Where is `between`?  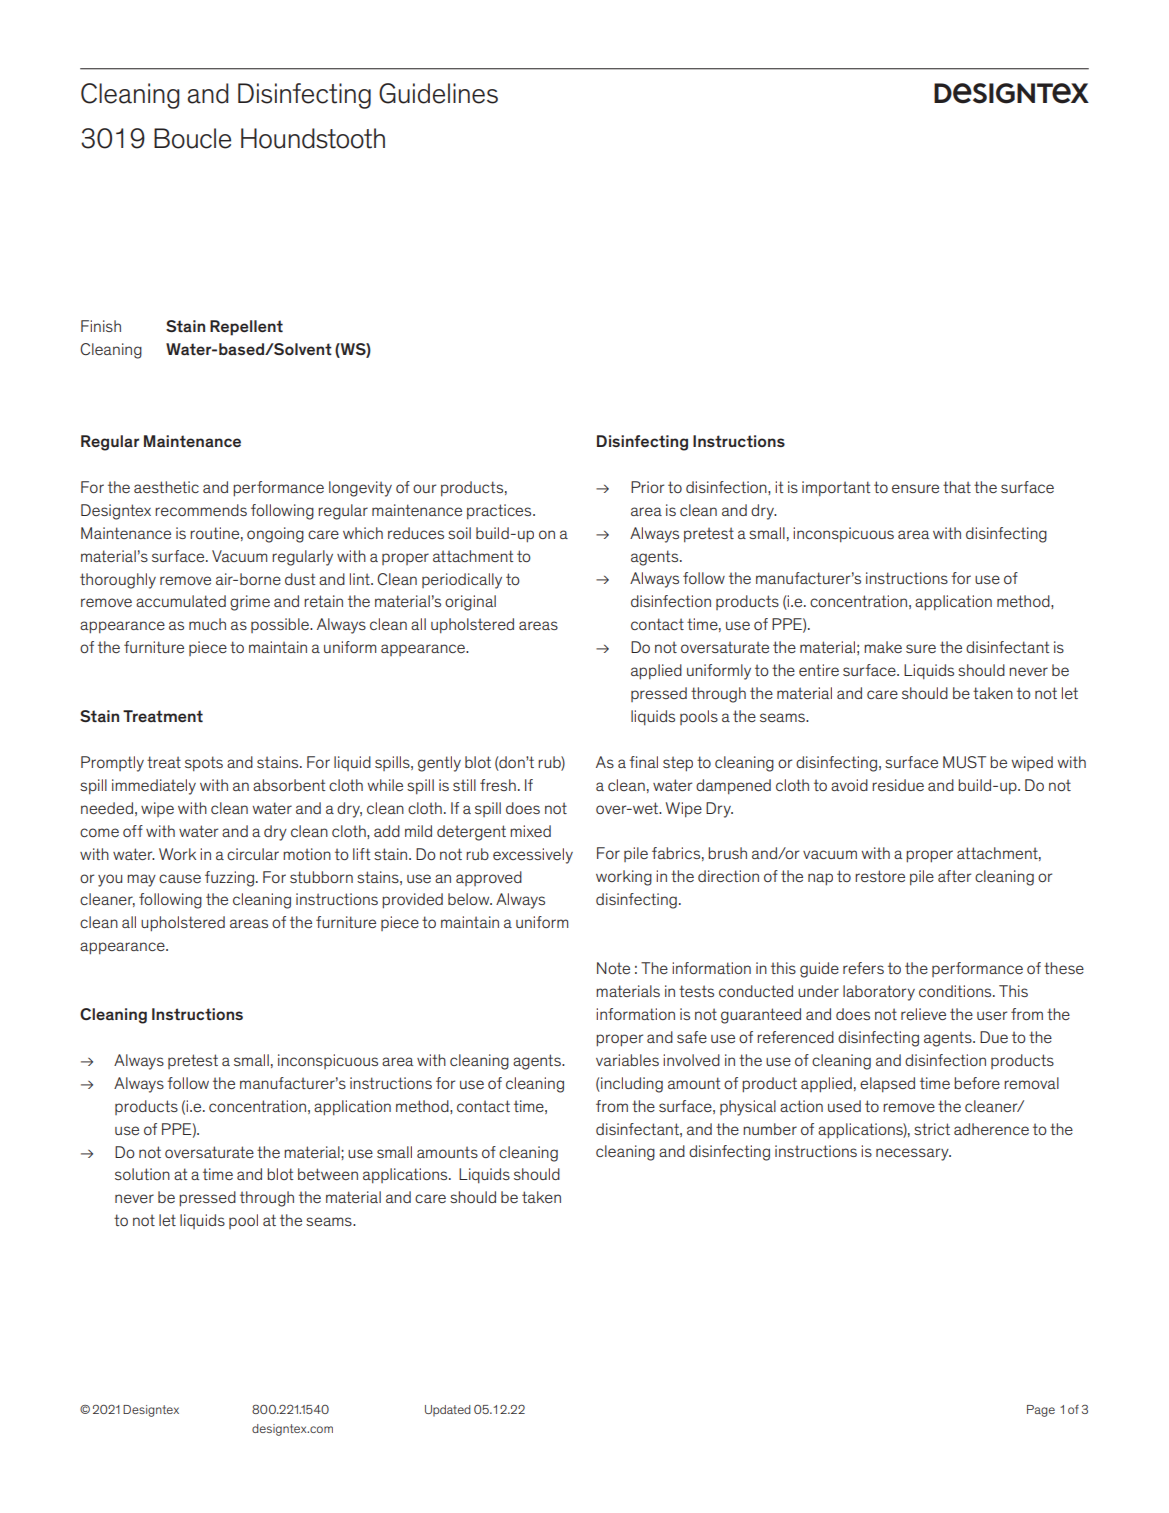 between is located at coordinates (328, 1174).
